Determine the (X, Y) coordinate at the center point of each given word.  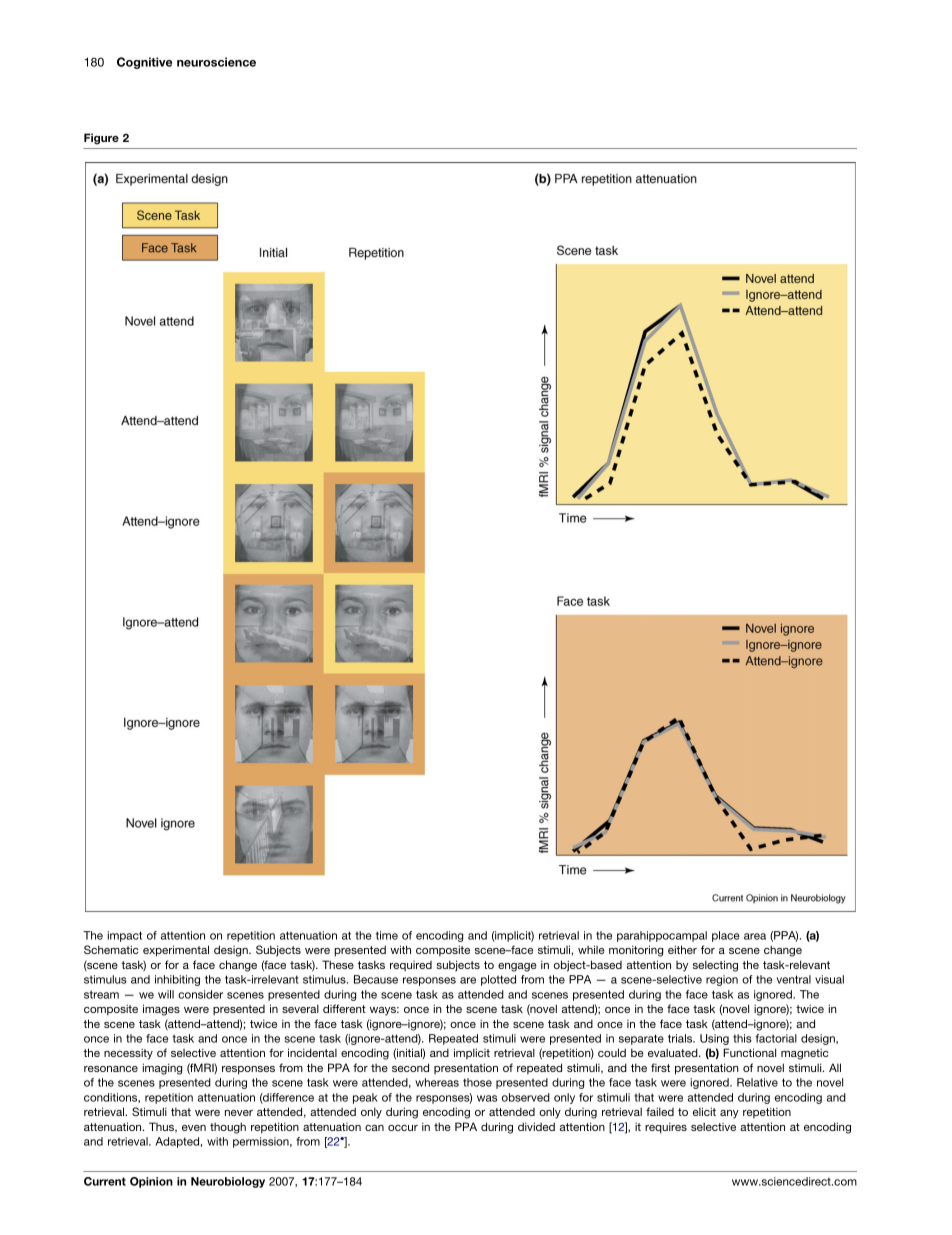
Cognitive (144, 63)
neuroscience (216, 62)
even (194, 1128)
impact (124, 936)
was (487, 1098)
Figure (101, 139)
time (387, 935)
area (755, 936)
